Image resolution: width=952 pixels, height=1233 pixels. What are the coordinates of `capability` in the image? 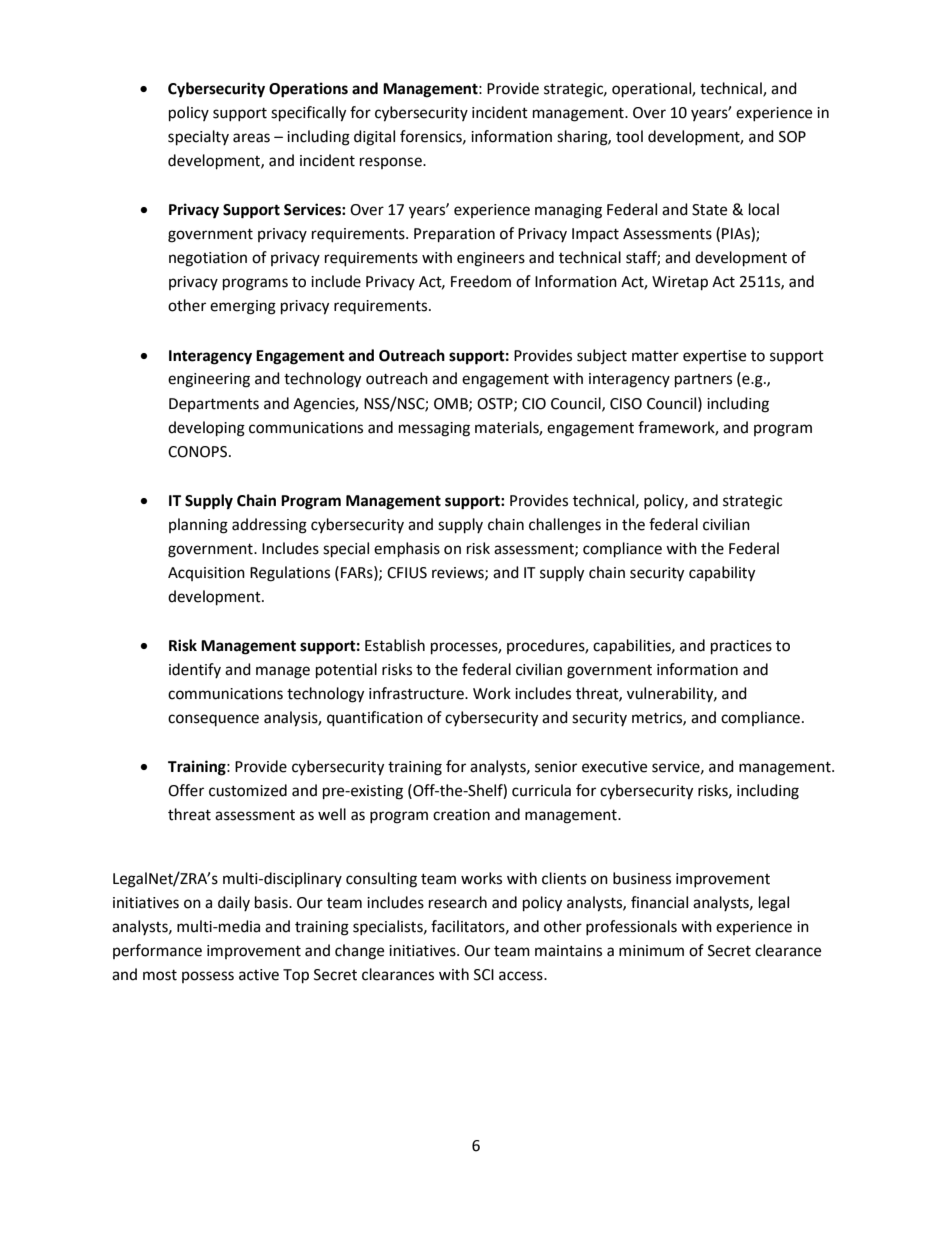 It's located at (722, 574).
